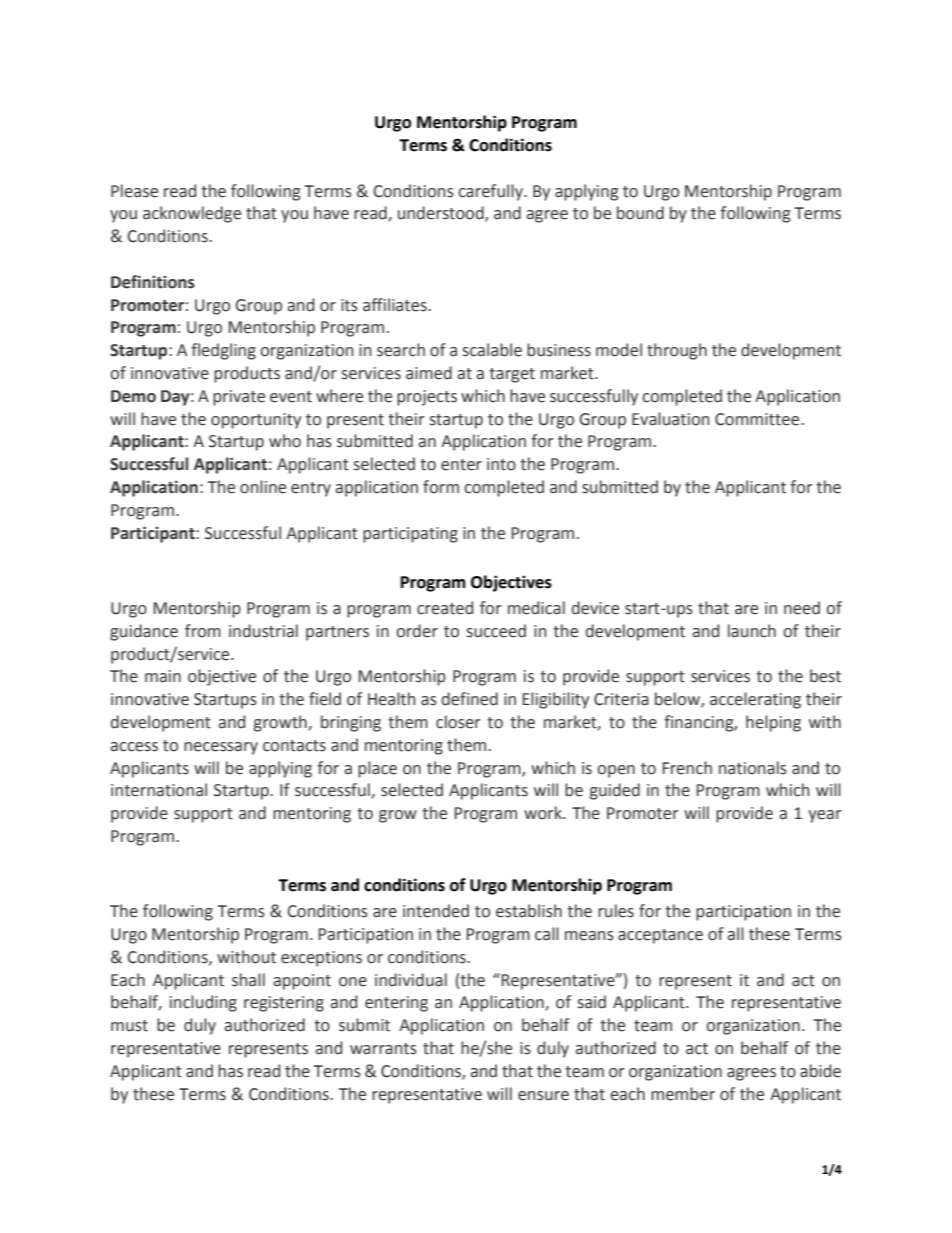 This screenshot has width=952, height=1233. Describe the element at coordinates (758, 419) in the screenshot. I see `Committee` at that location.
